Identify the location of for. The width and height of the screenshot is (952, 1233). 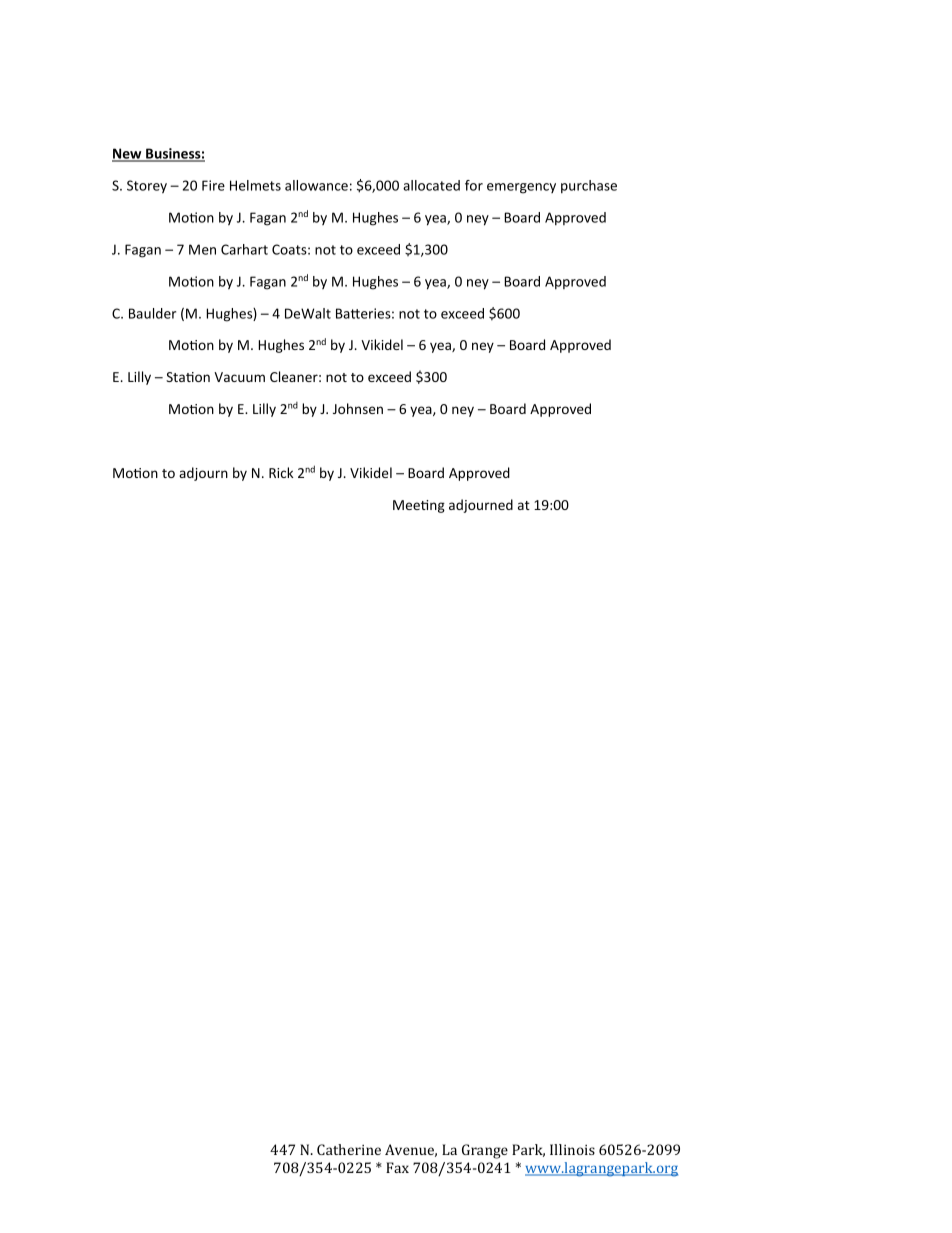
(474, 185).
